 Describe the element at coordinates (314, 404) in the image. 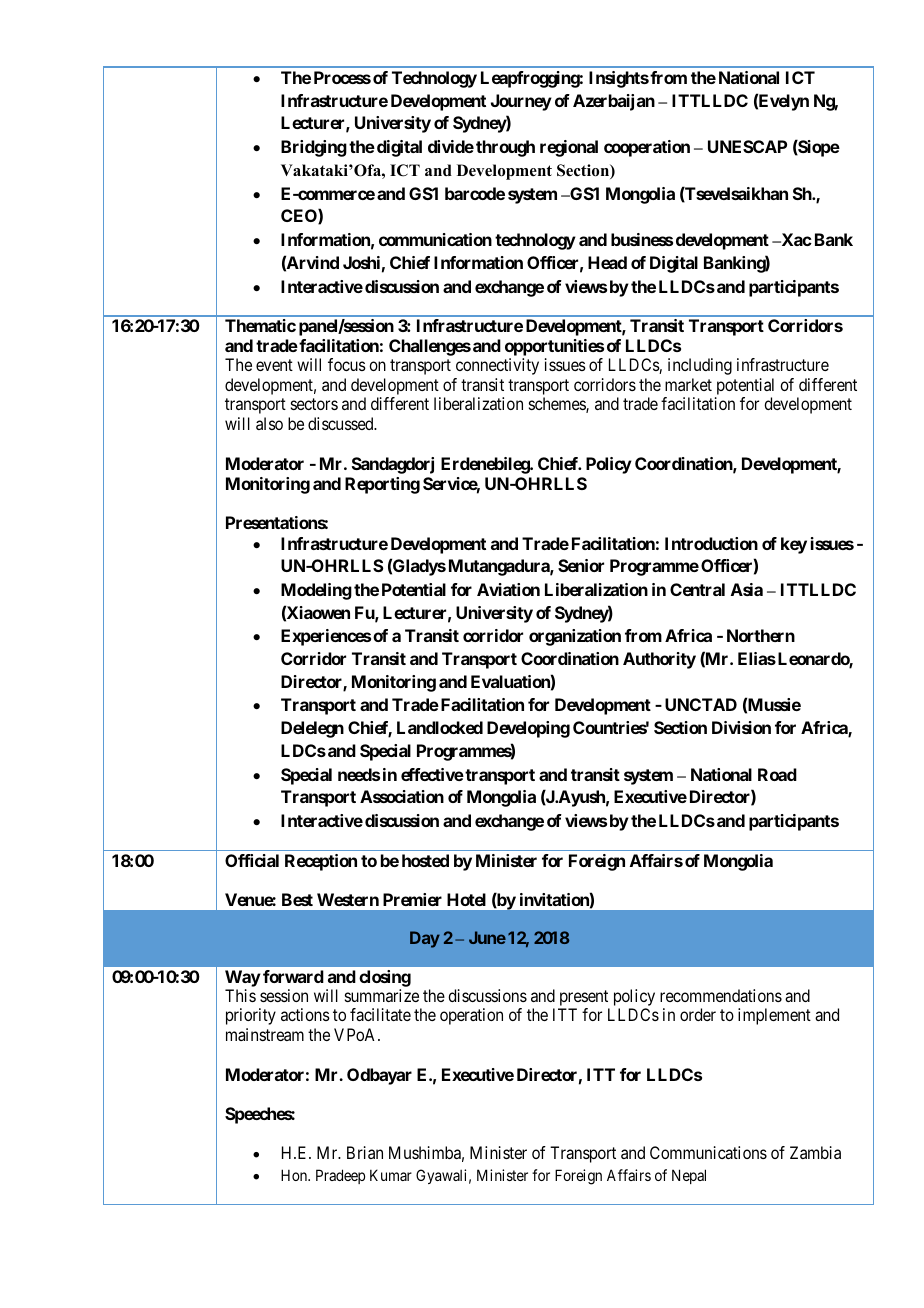

I see `sectors` at that location.
